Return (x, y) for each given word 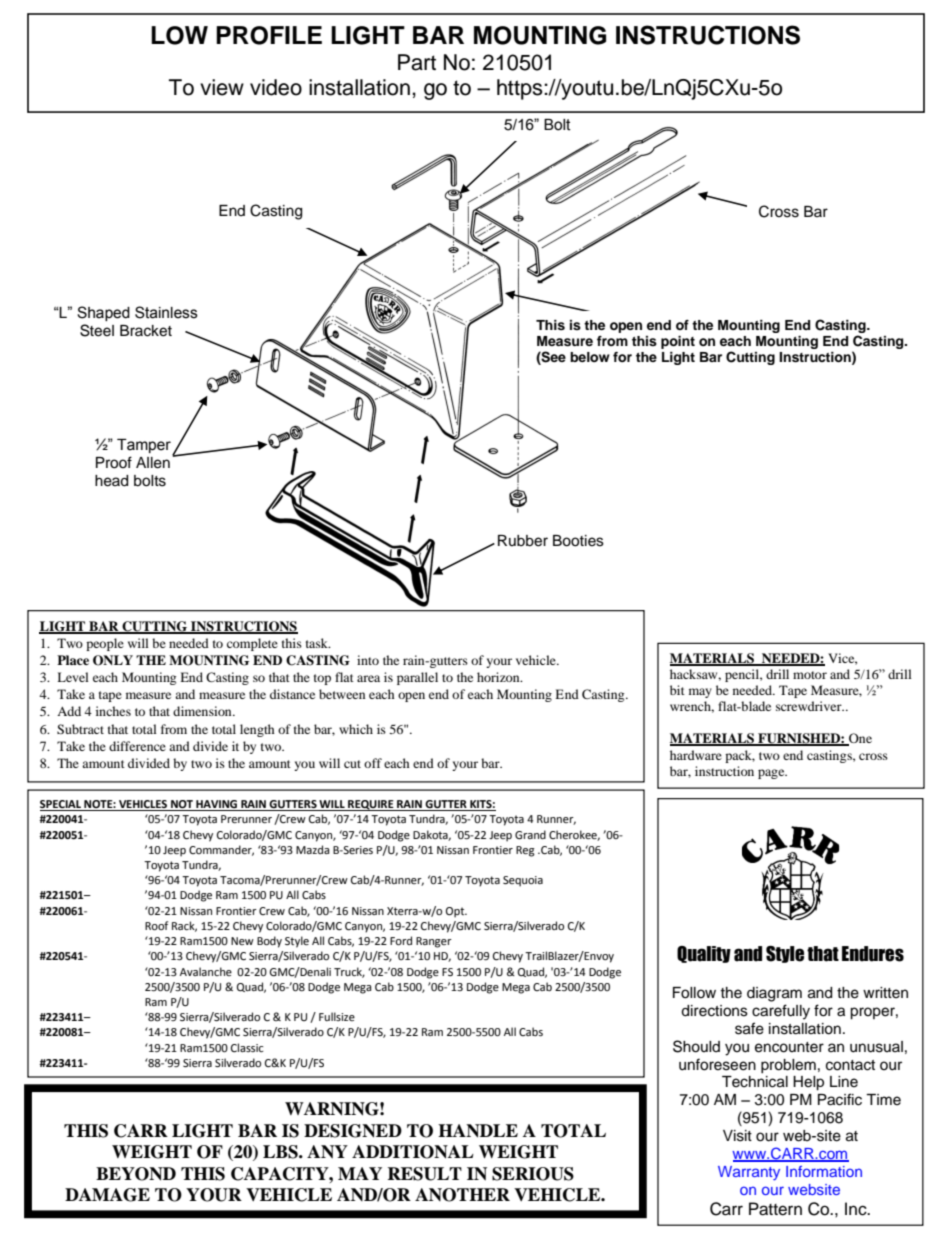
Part (417, 62)
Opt (456, 912)
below (590, 357)
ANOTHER (462, 1195)
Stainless (166, 312)
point (678, 342)
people (105, 644)
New (242, 941)
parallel (417, 678)
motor (810, 675)
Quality (704, 954)
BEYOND (136, 1174)
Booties (578, 541)
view (222, 87)
